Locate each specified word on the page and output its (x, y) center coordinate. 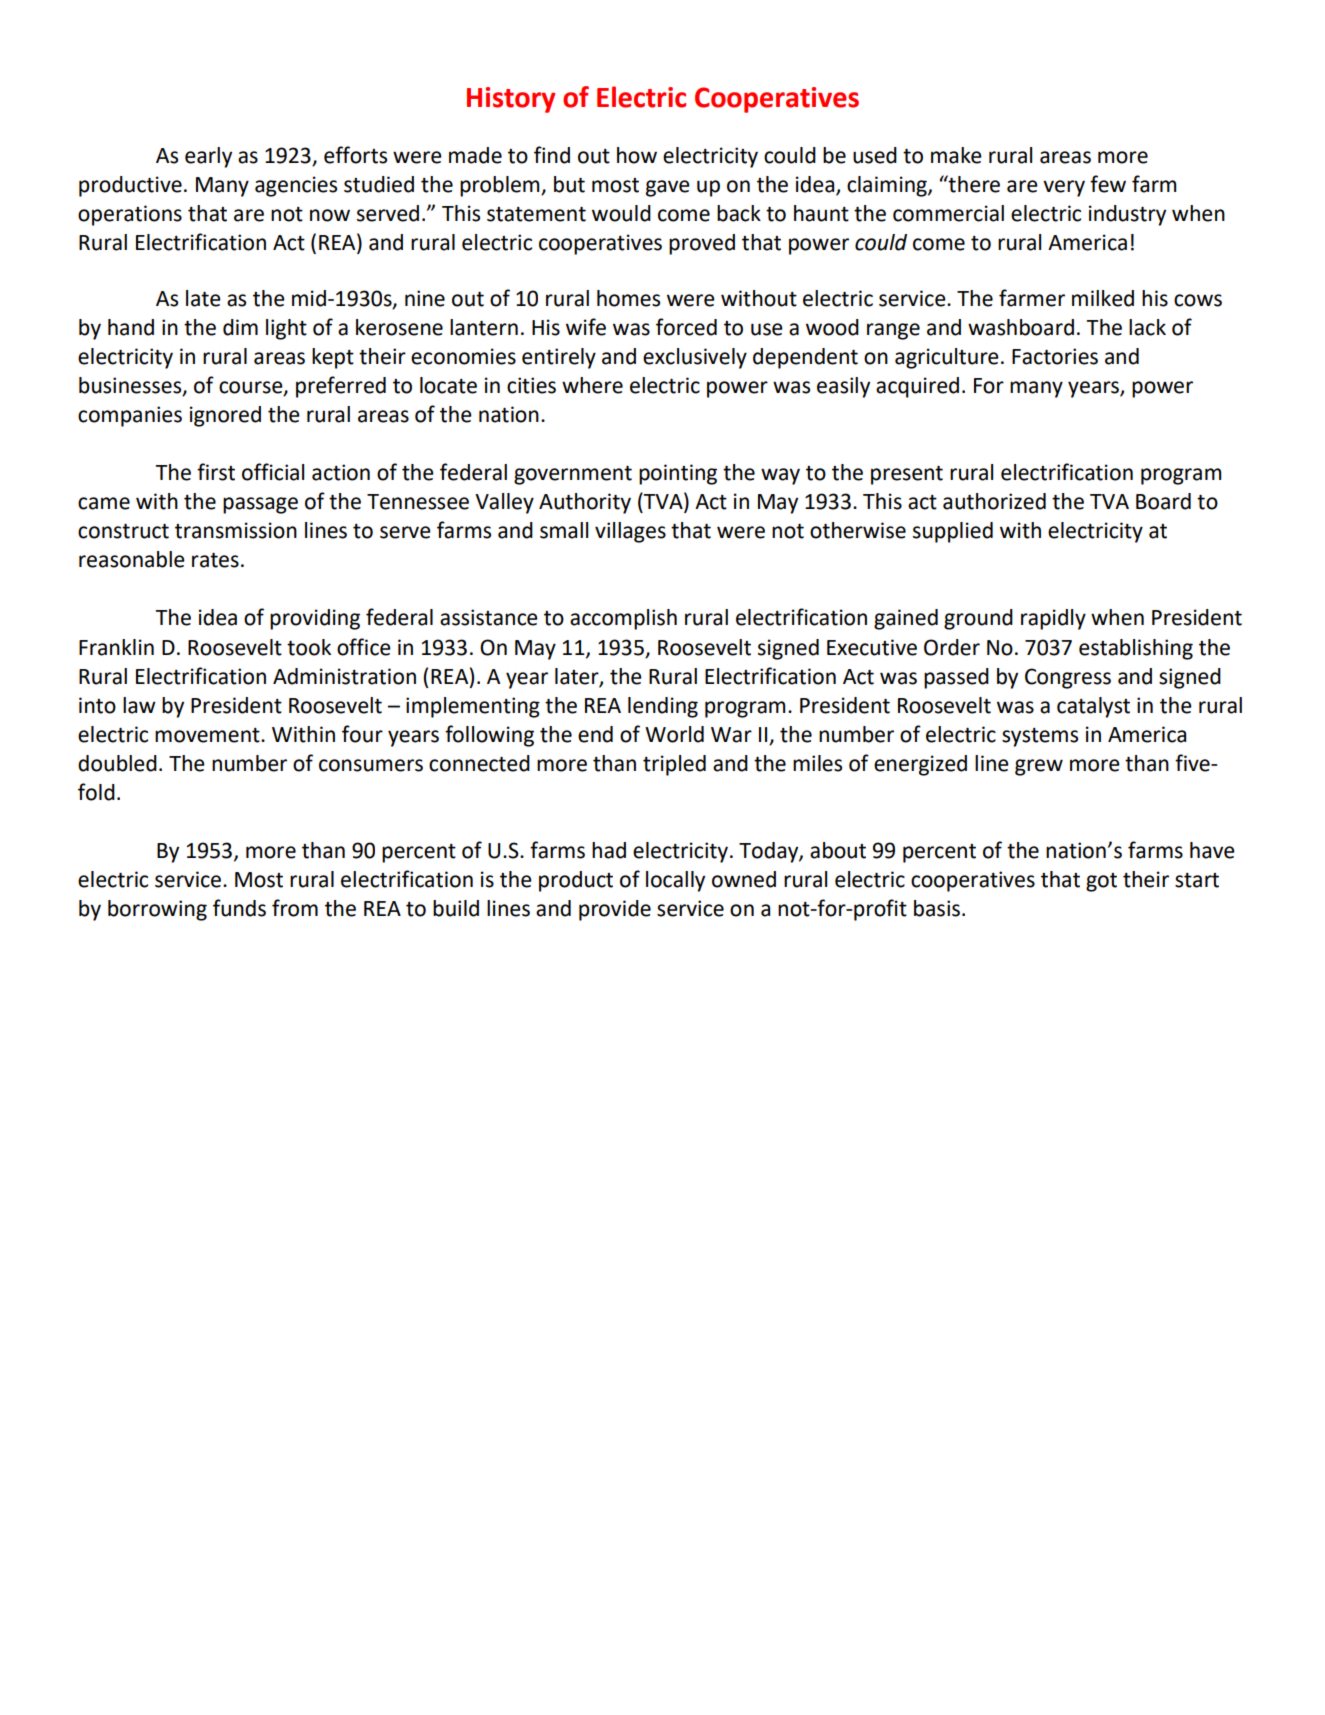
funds (239, 908)
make (956, 155)
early (208, 157)
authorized (994, 501)
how (637, 155)
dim (240, 327)
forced (686, 327)
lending (663, 707)
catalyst (1093, 707)
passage (260, 505)
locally (675, 881)
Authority (585, 503)
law (139, 705)
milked (1103, 298)
